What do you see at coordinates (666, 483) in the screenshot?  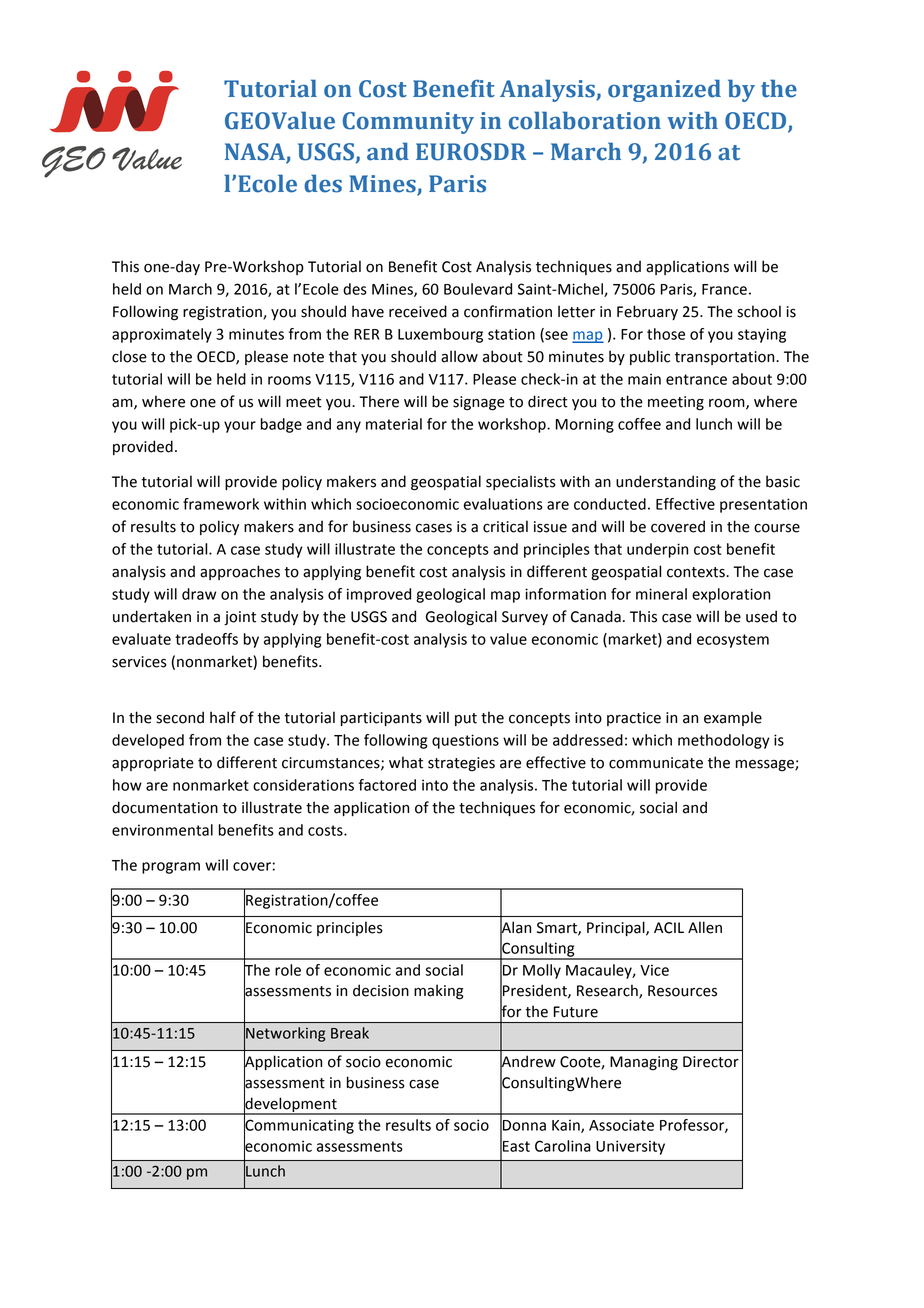 I see `understanding` at bounding box center [666, 483].
